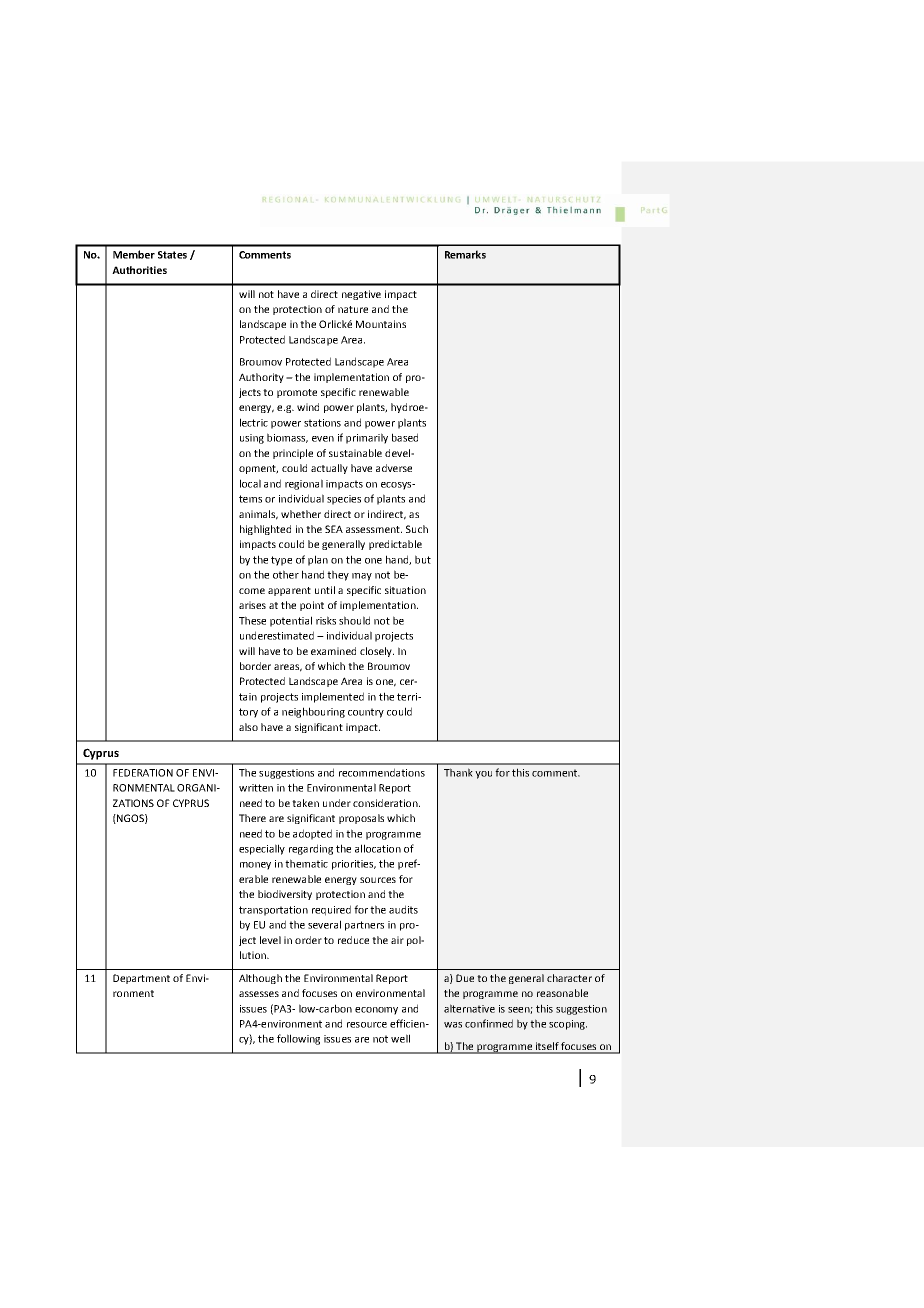  Describe the element at coordinates (465, 254) in the page. I see `Remarks` at that location.
